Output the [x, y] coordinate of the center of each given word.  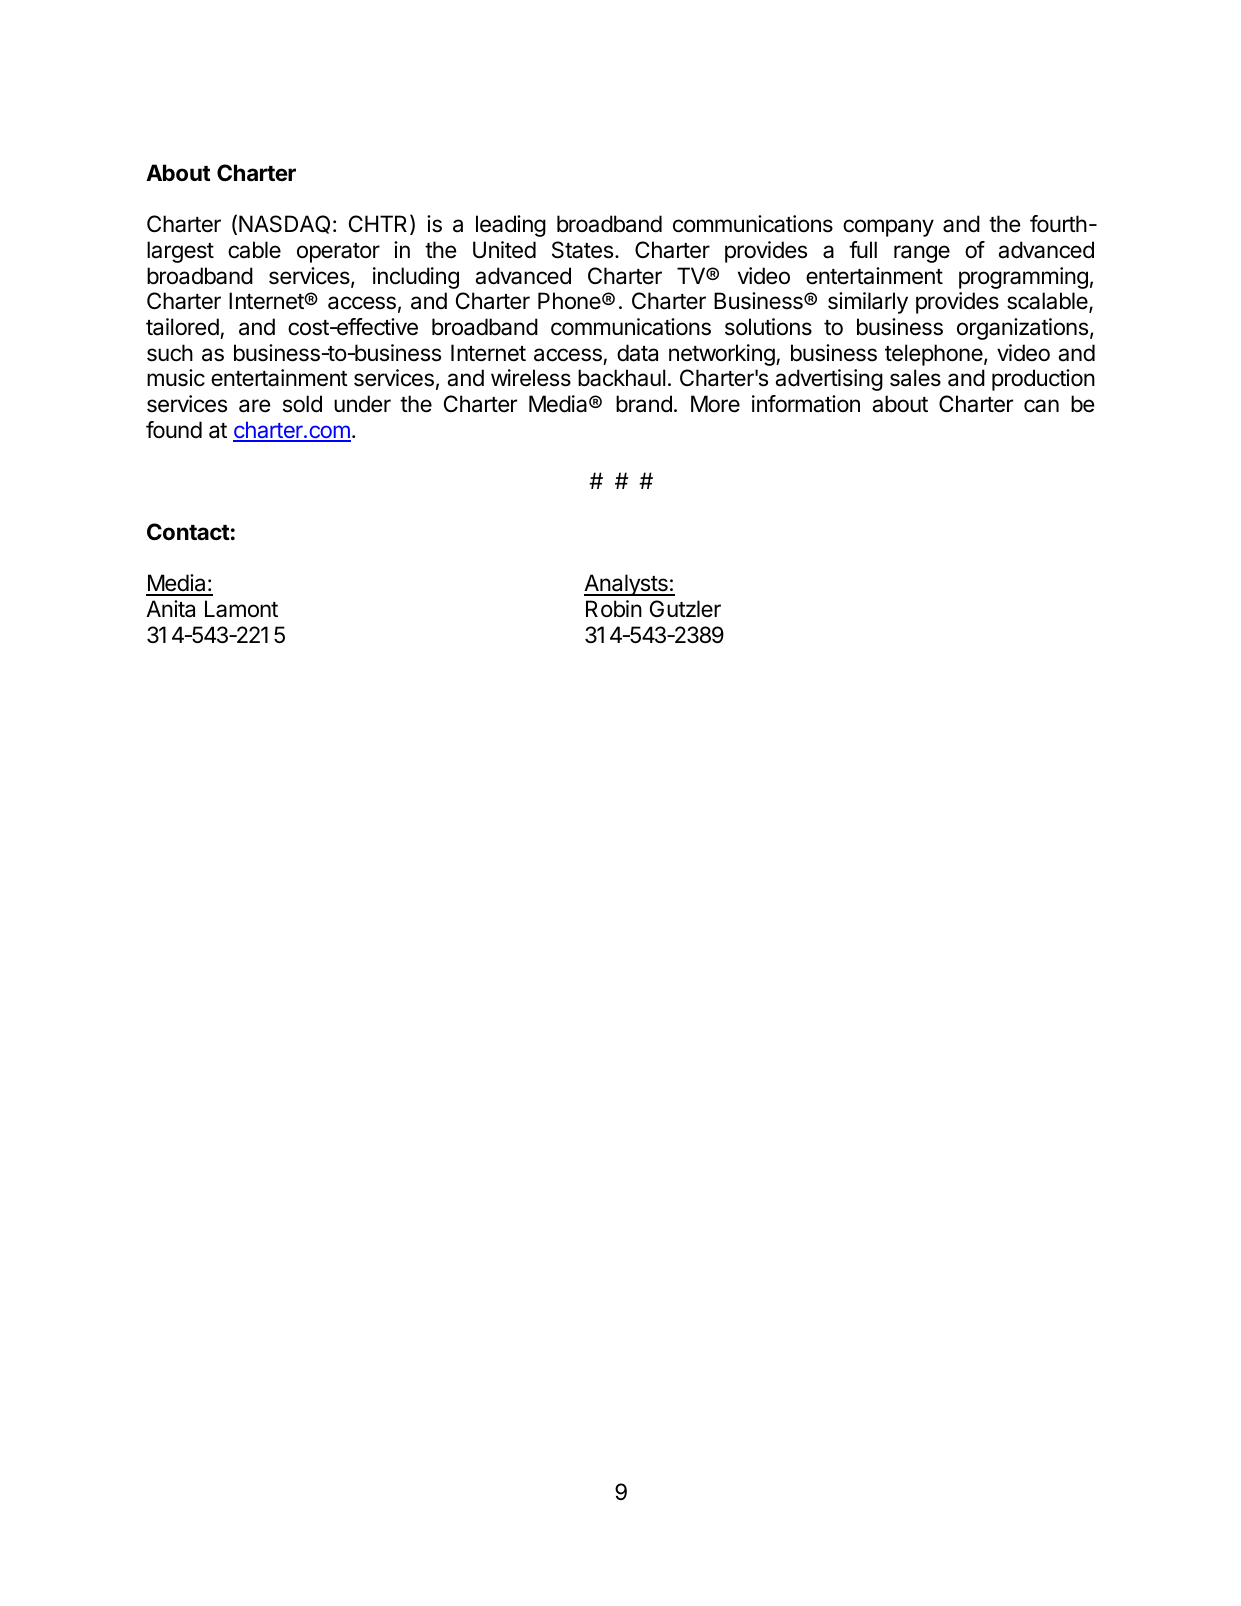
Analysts [627, 585]
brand [644, 404]
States [582, 250]
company [888, 228]
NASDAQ [284, 224]
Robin [614, 609]
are [254, 406]
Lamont [241, 609]
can [1041, 406]
